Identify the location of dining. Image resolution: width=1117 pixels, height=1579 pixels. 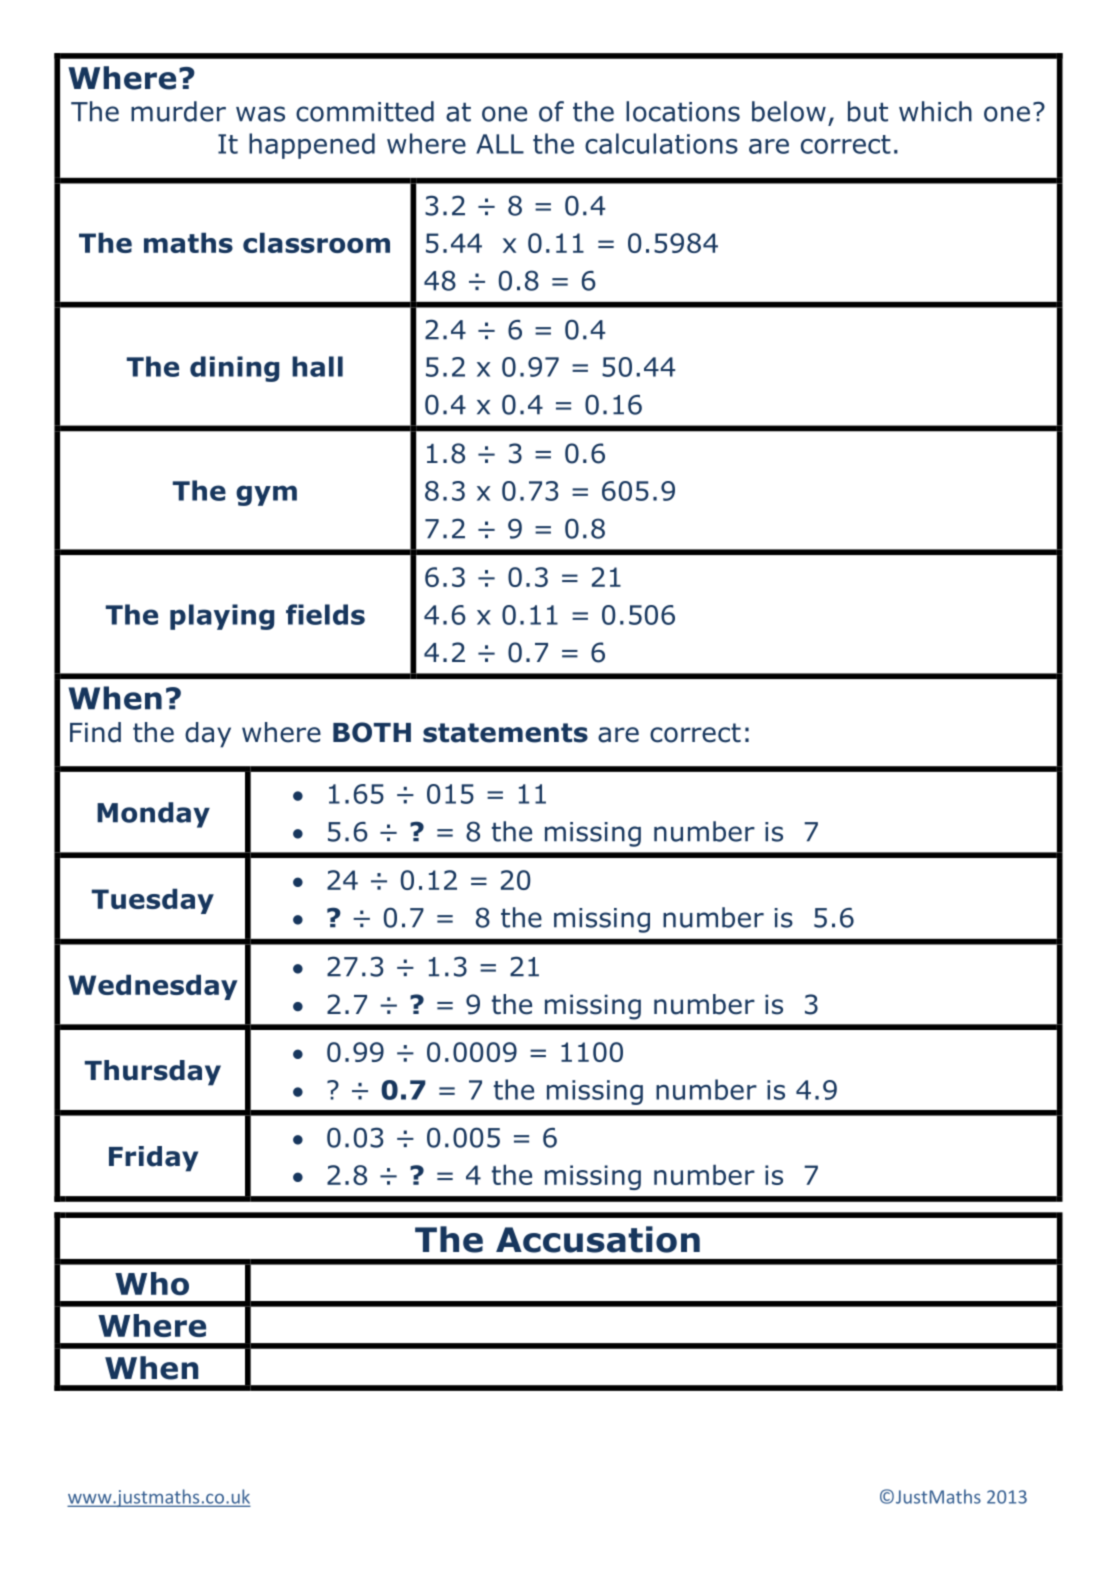
(234, 369).
